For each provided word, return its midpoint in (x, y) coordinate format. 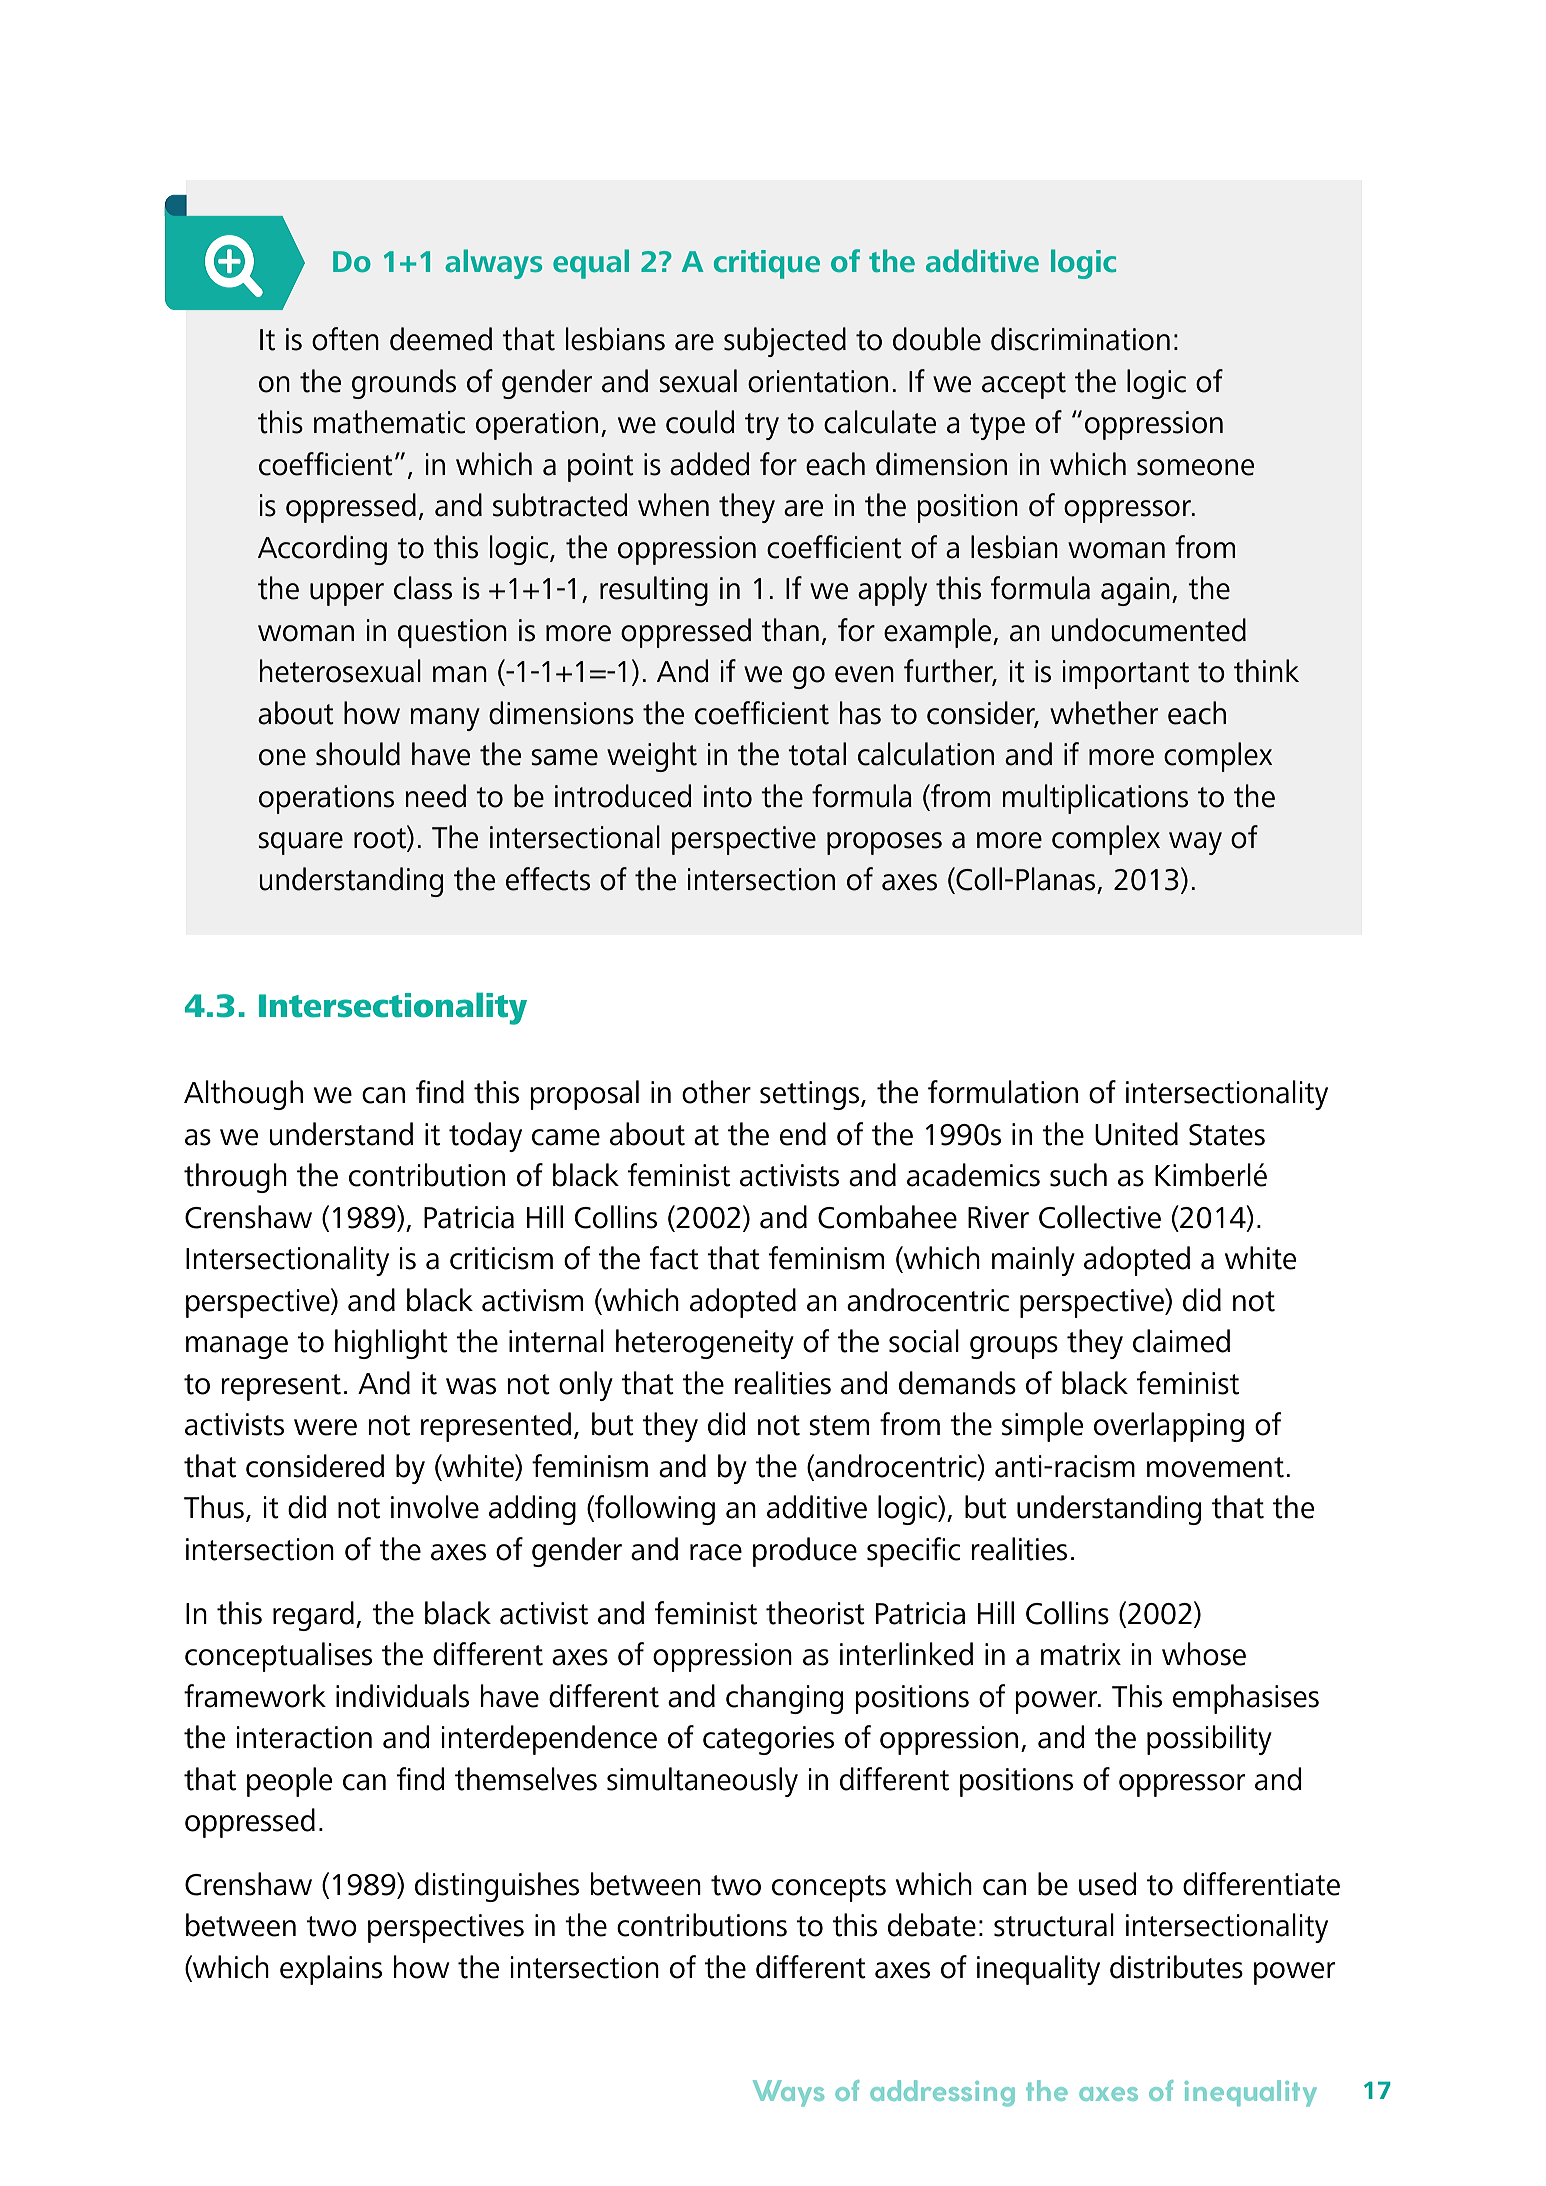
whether (1104, 713)
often (345, 339)
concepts (829, 1888)
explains (331, 1970)
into (728, 796)
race (716, 1552)
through (235, 1178)
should (358, 754)
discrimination (1080, 339)
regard (313, 1616)
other (716, 1092)
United (1136, 1134)
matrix (1081, 1654)
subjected (785, 342)
